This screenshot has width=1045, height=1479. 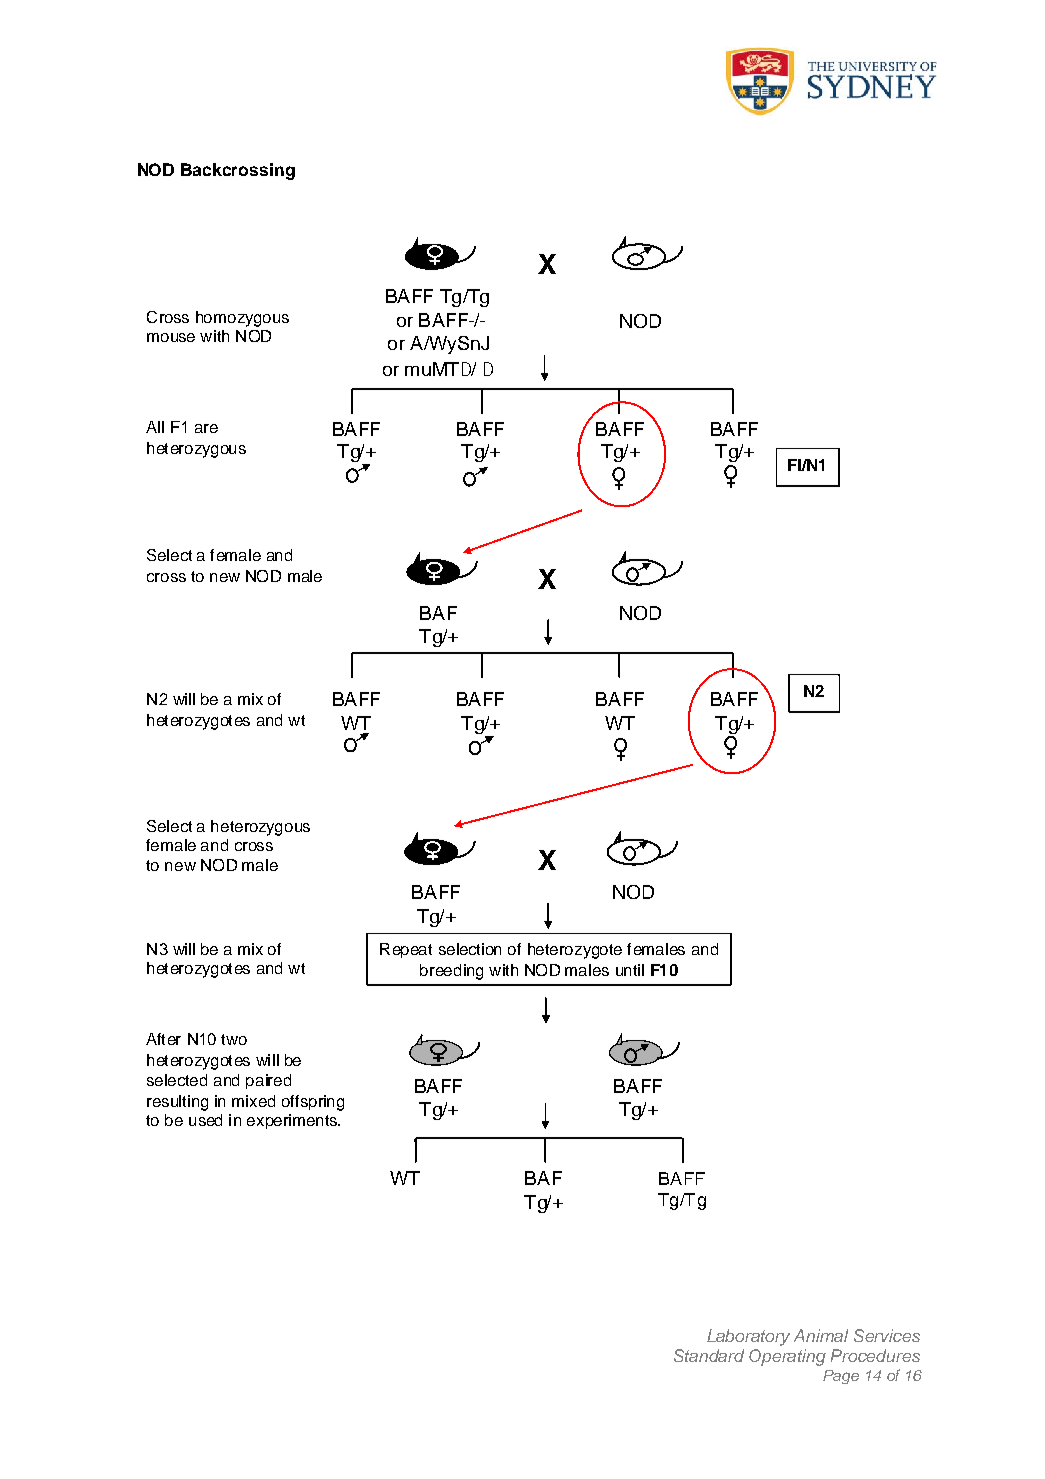 What do you see at coordinates (242, 319) in the screenshot?
I see `homozygous` at bounding box center [242, 319].
